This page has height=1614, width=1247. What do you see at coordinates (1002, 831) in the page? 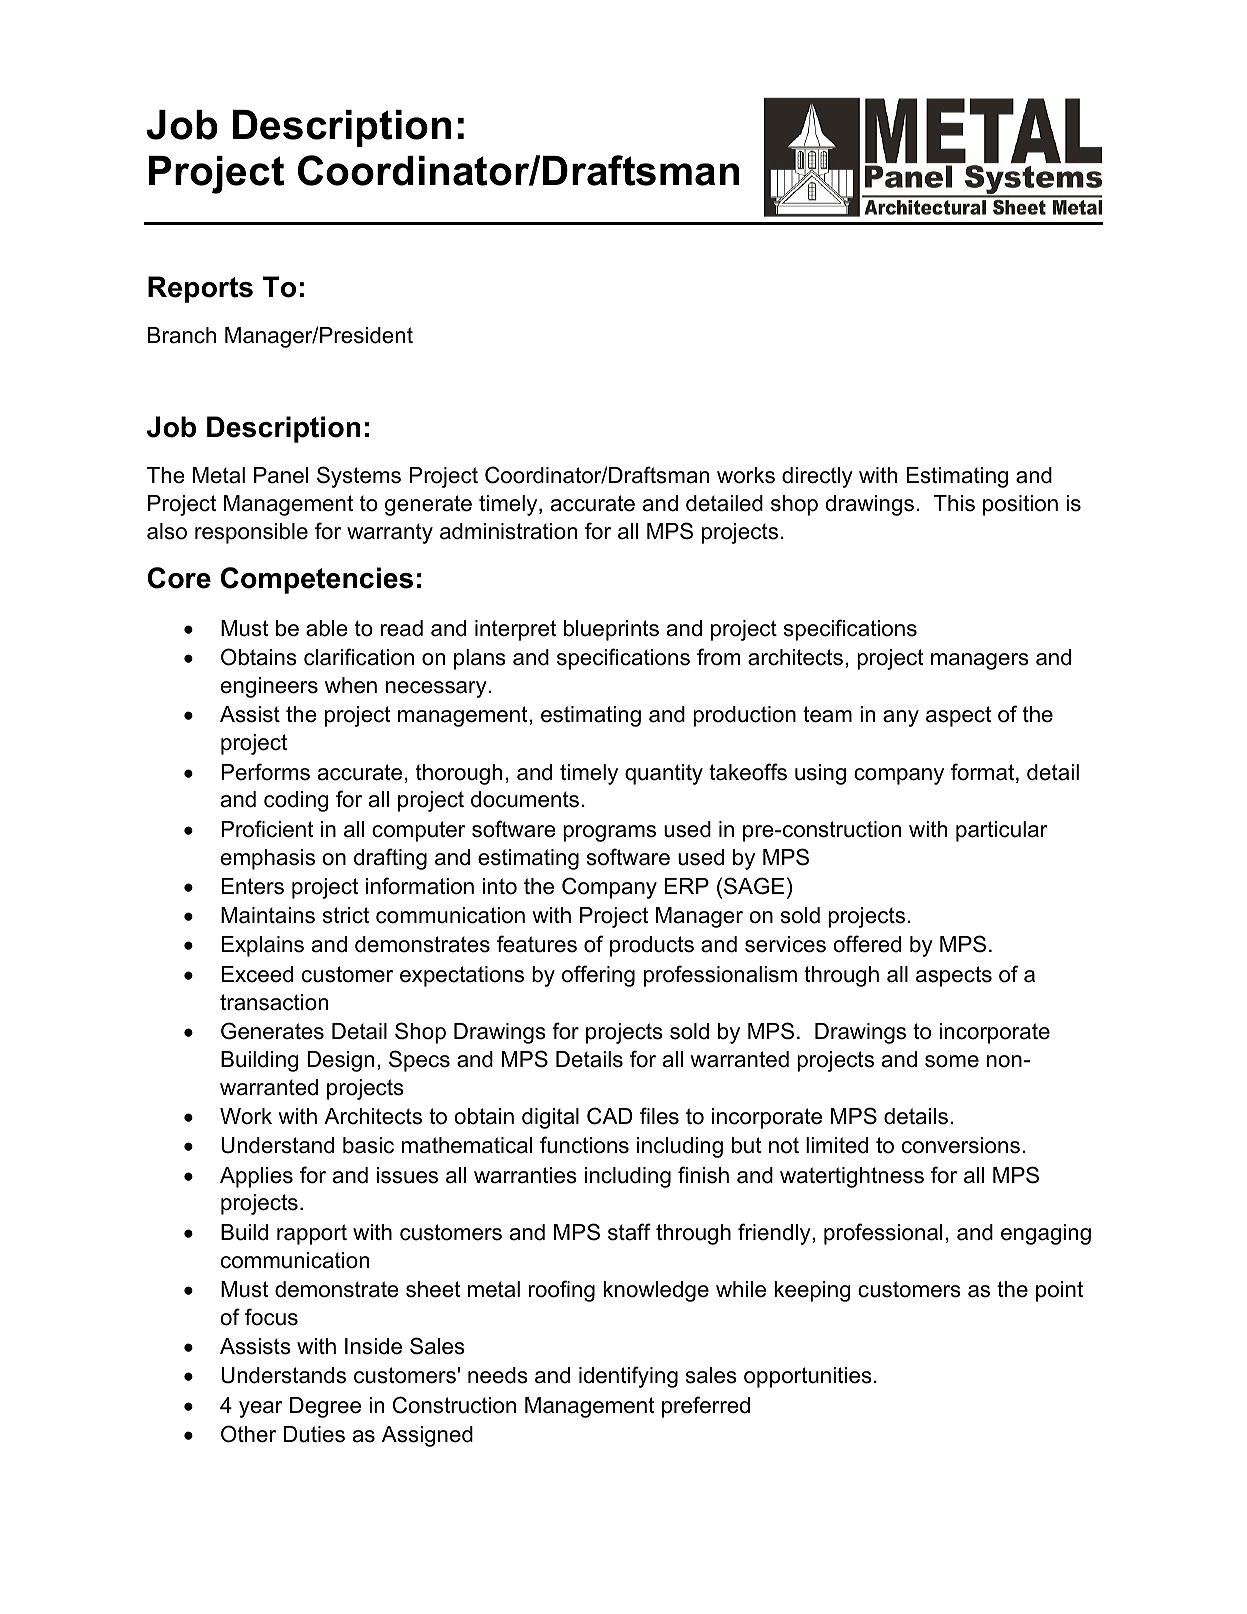
I see `particular` at bounding box center [1002, 831].
